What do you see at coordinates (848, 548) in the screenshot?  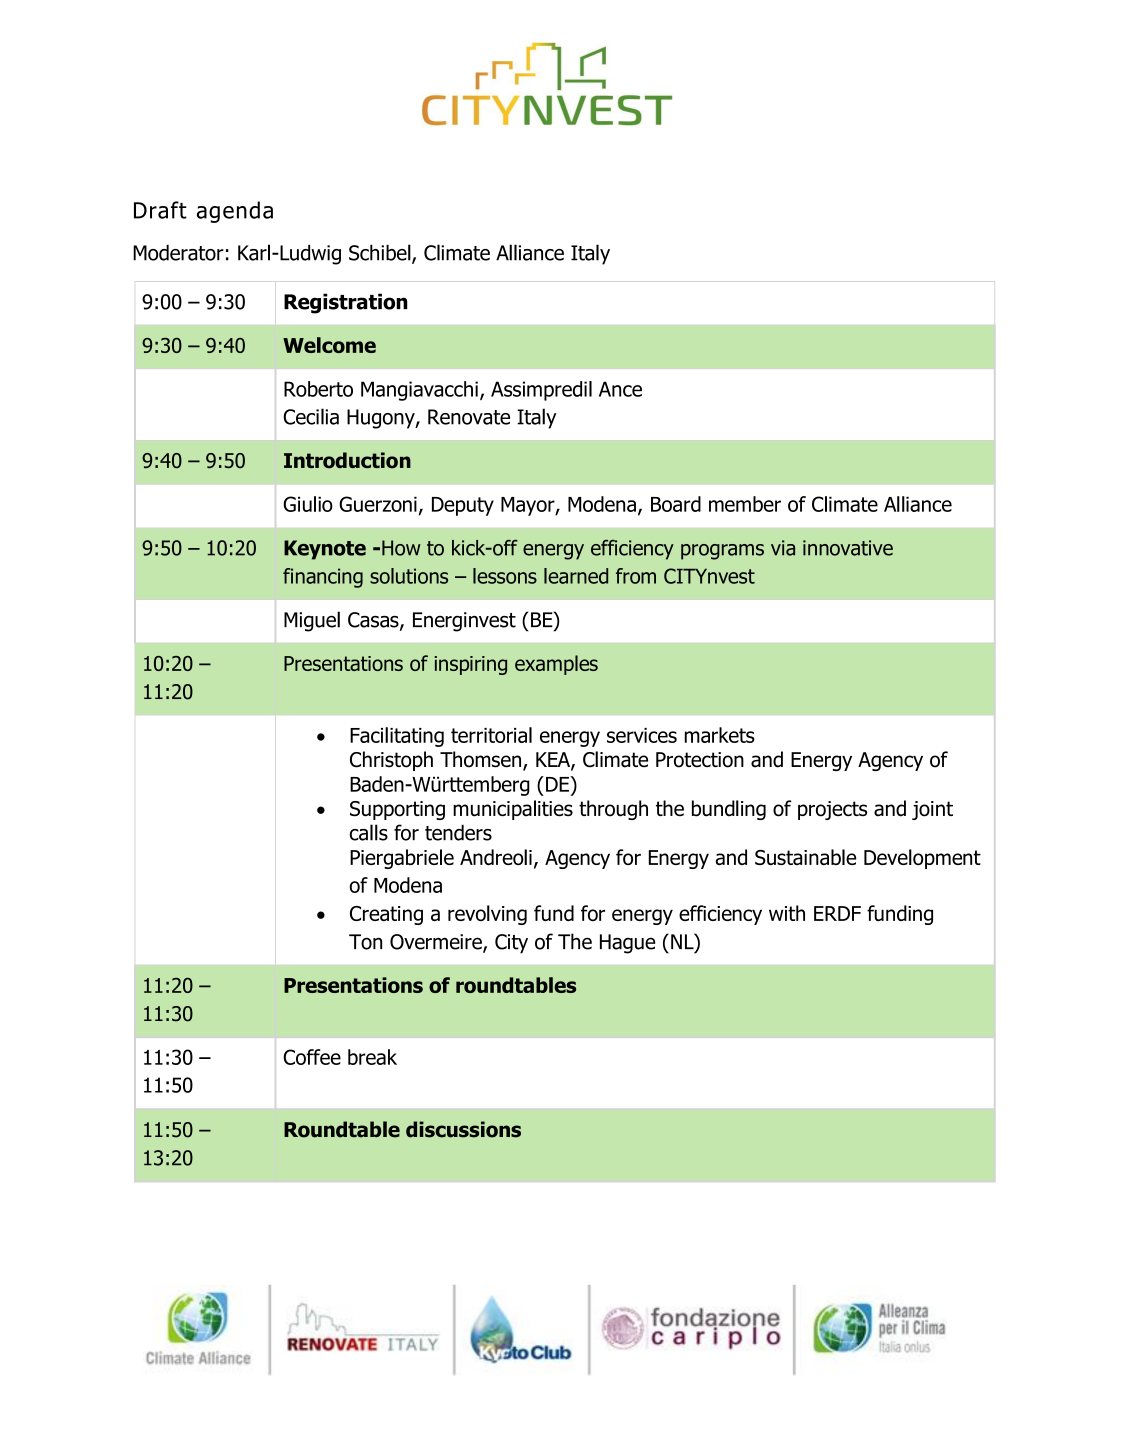 I see `innovative` at bounding box center [848, 548].
